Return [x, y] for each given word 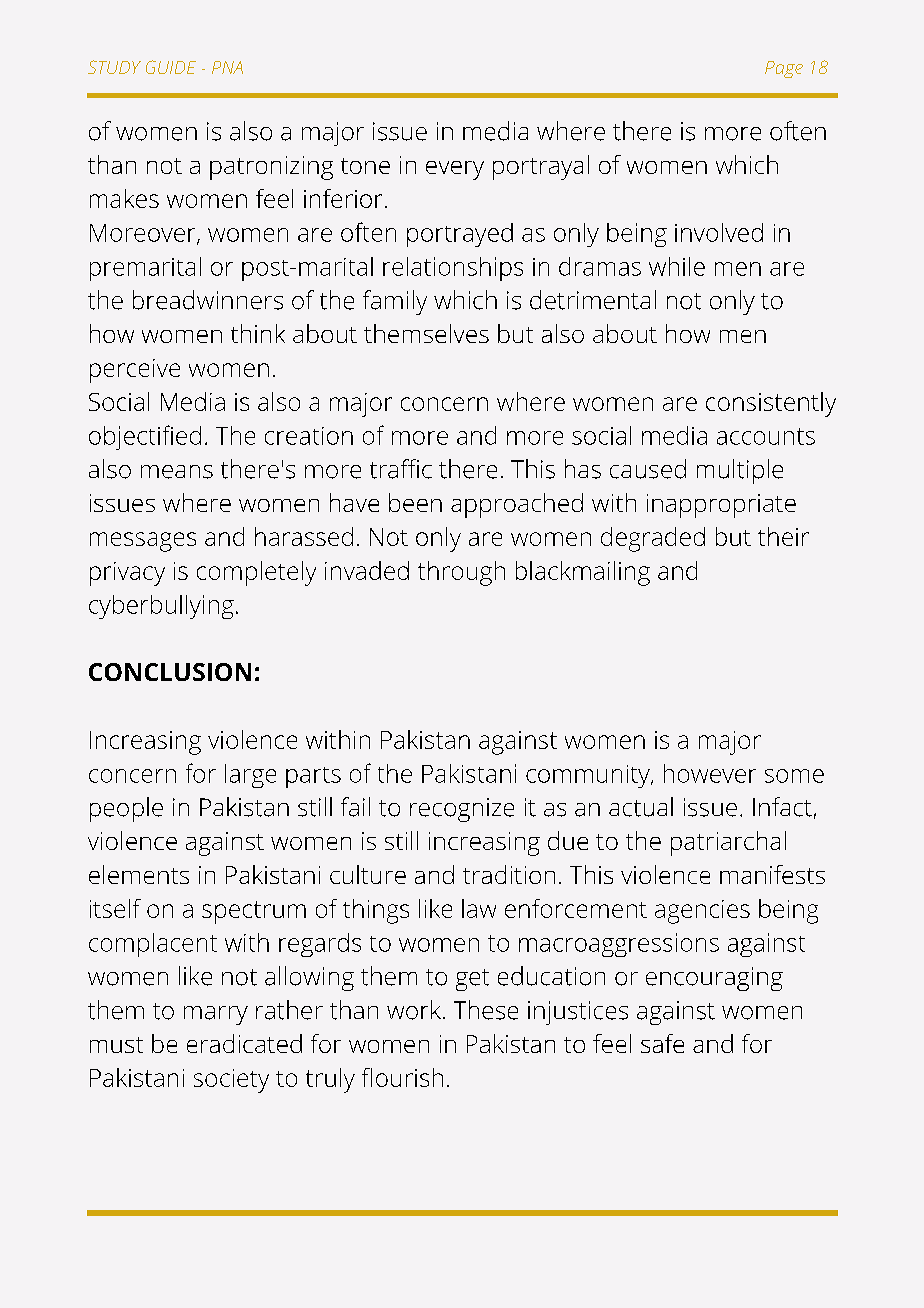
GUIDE [171, 67]
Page [784, 69]
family [395, 302]
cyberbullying [161, 607]
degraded [653, 539]
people [126, 809]
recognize [462, 810]
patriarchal [728, 843]
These [486, 1010]
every [455, 170]
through [461, 573]
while [677, 266]
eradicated [244, 1043]
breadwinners [208, 300]
